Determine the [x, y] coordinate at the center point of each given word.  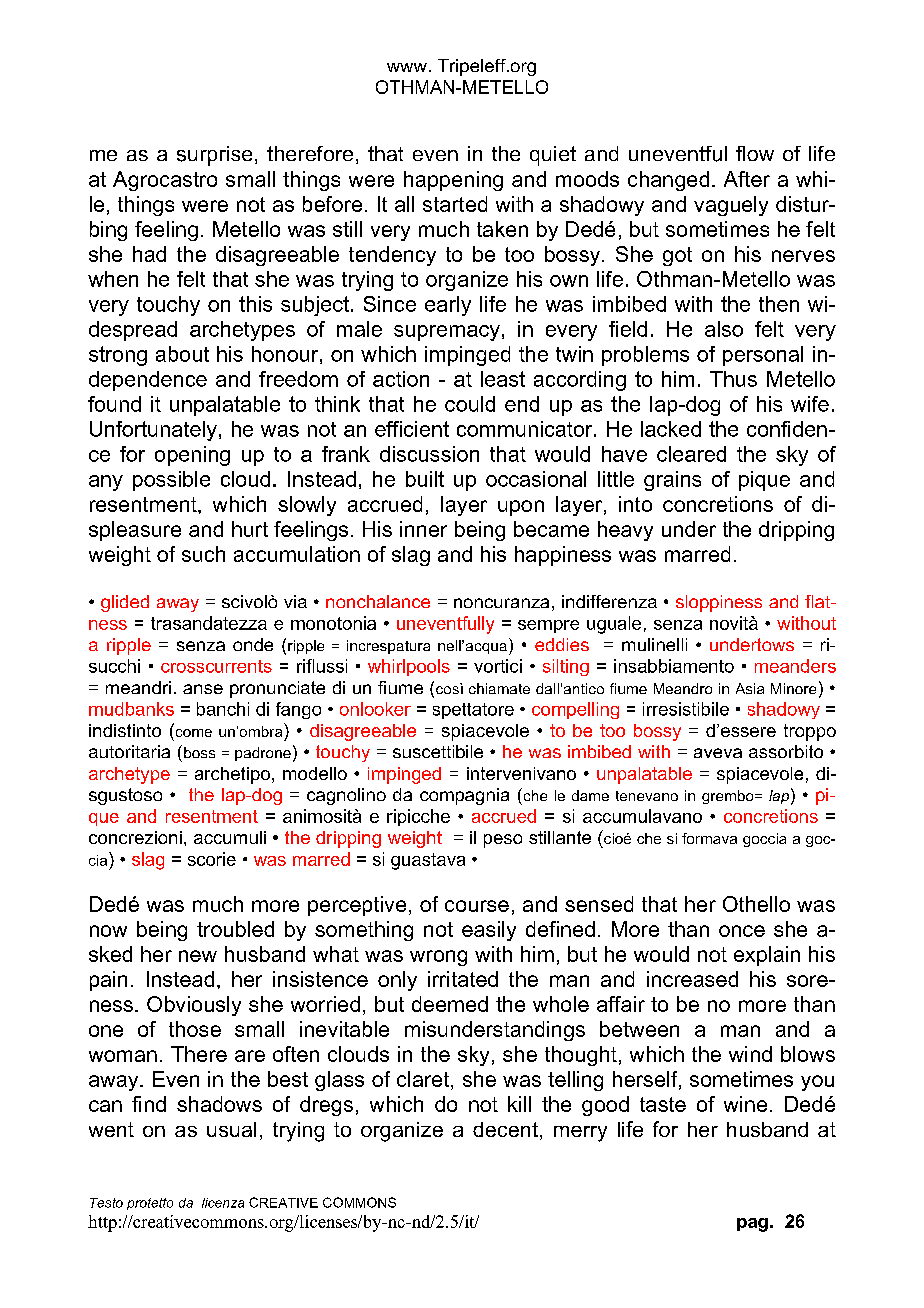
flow [755, 153]
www [407, 67]
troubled [235, 929]
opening [192, 456]
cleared [691, 454]
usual [231, 1129]
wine [745, 1104]
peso [503, 841]
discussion [429, 454]
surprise [214, 156]
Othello [756, 904]
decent [505, 1129]
